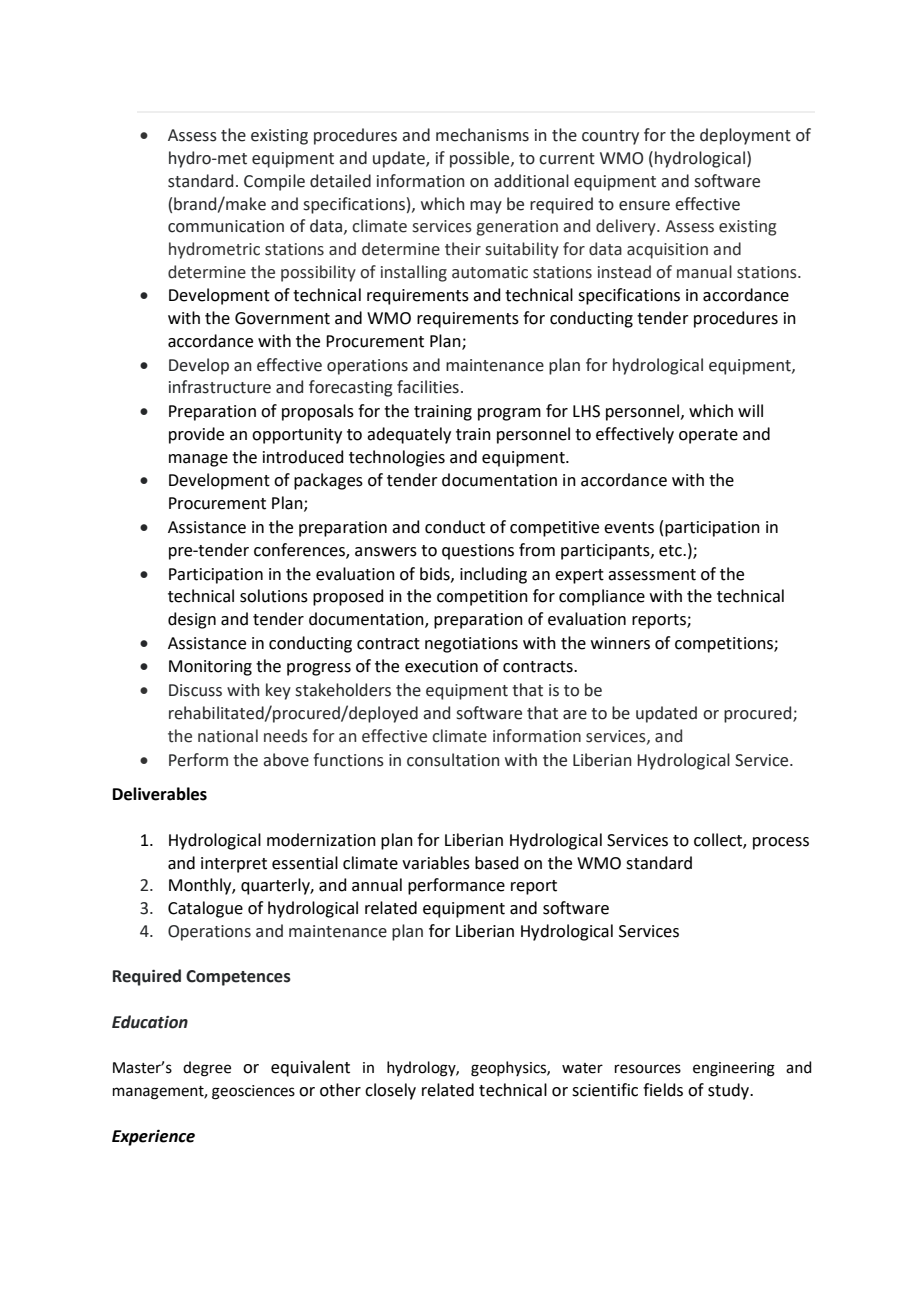  Describe the element at coordinates (390, 1091) in the screenshot. I see `closely` at that location.
